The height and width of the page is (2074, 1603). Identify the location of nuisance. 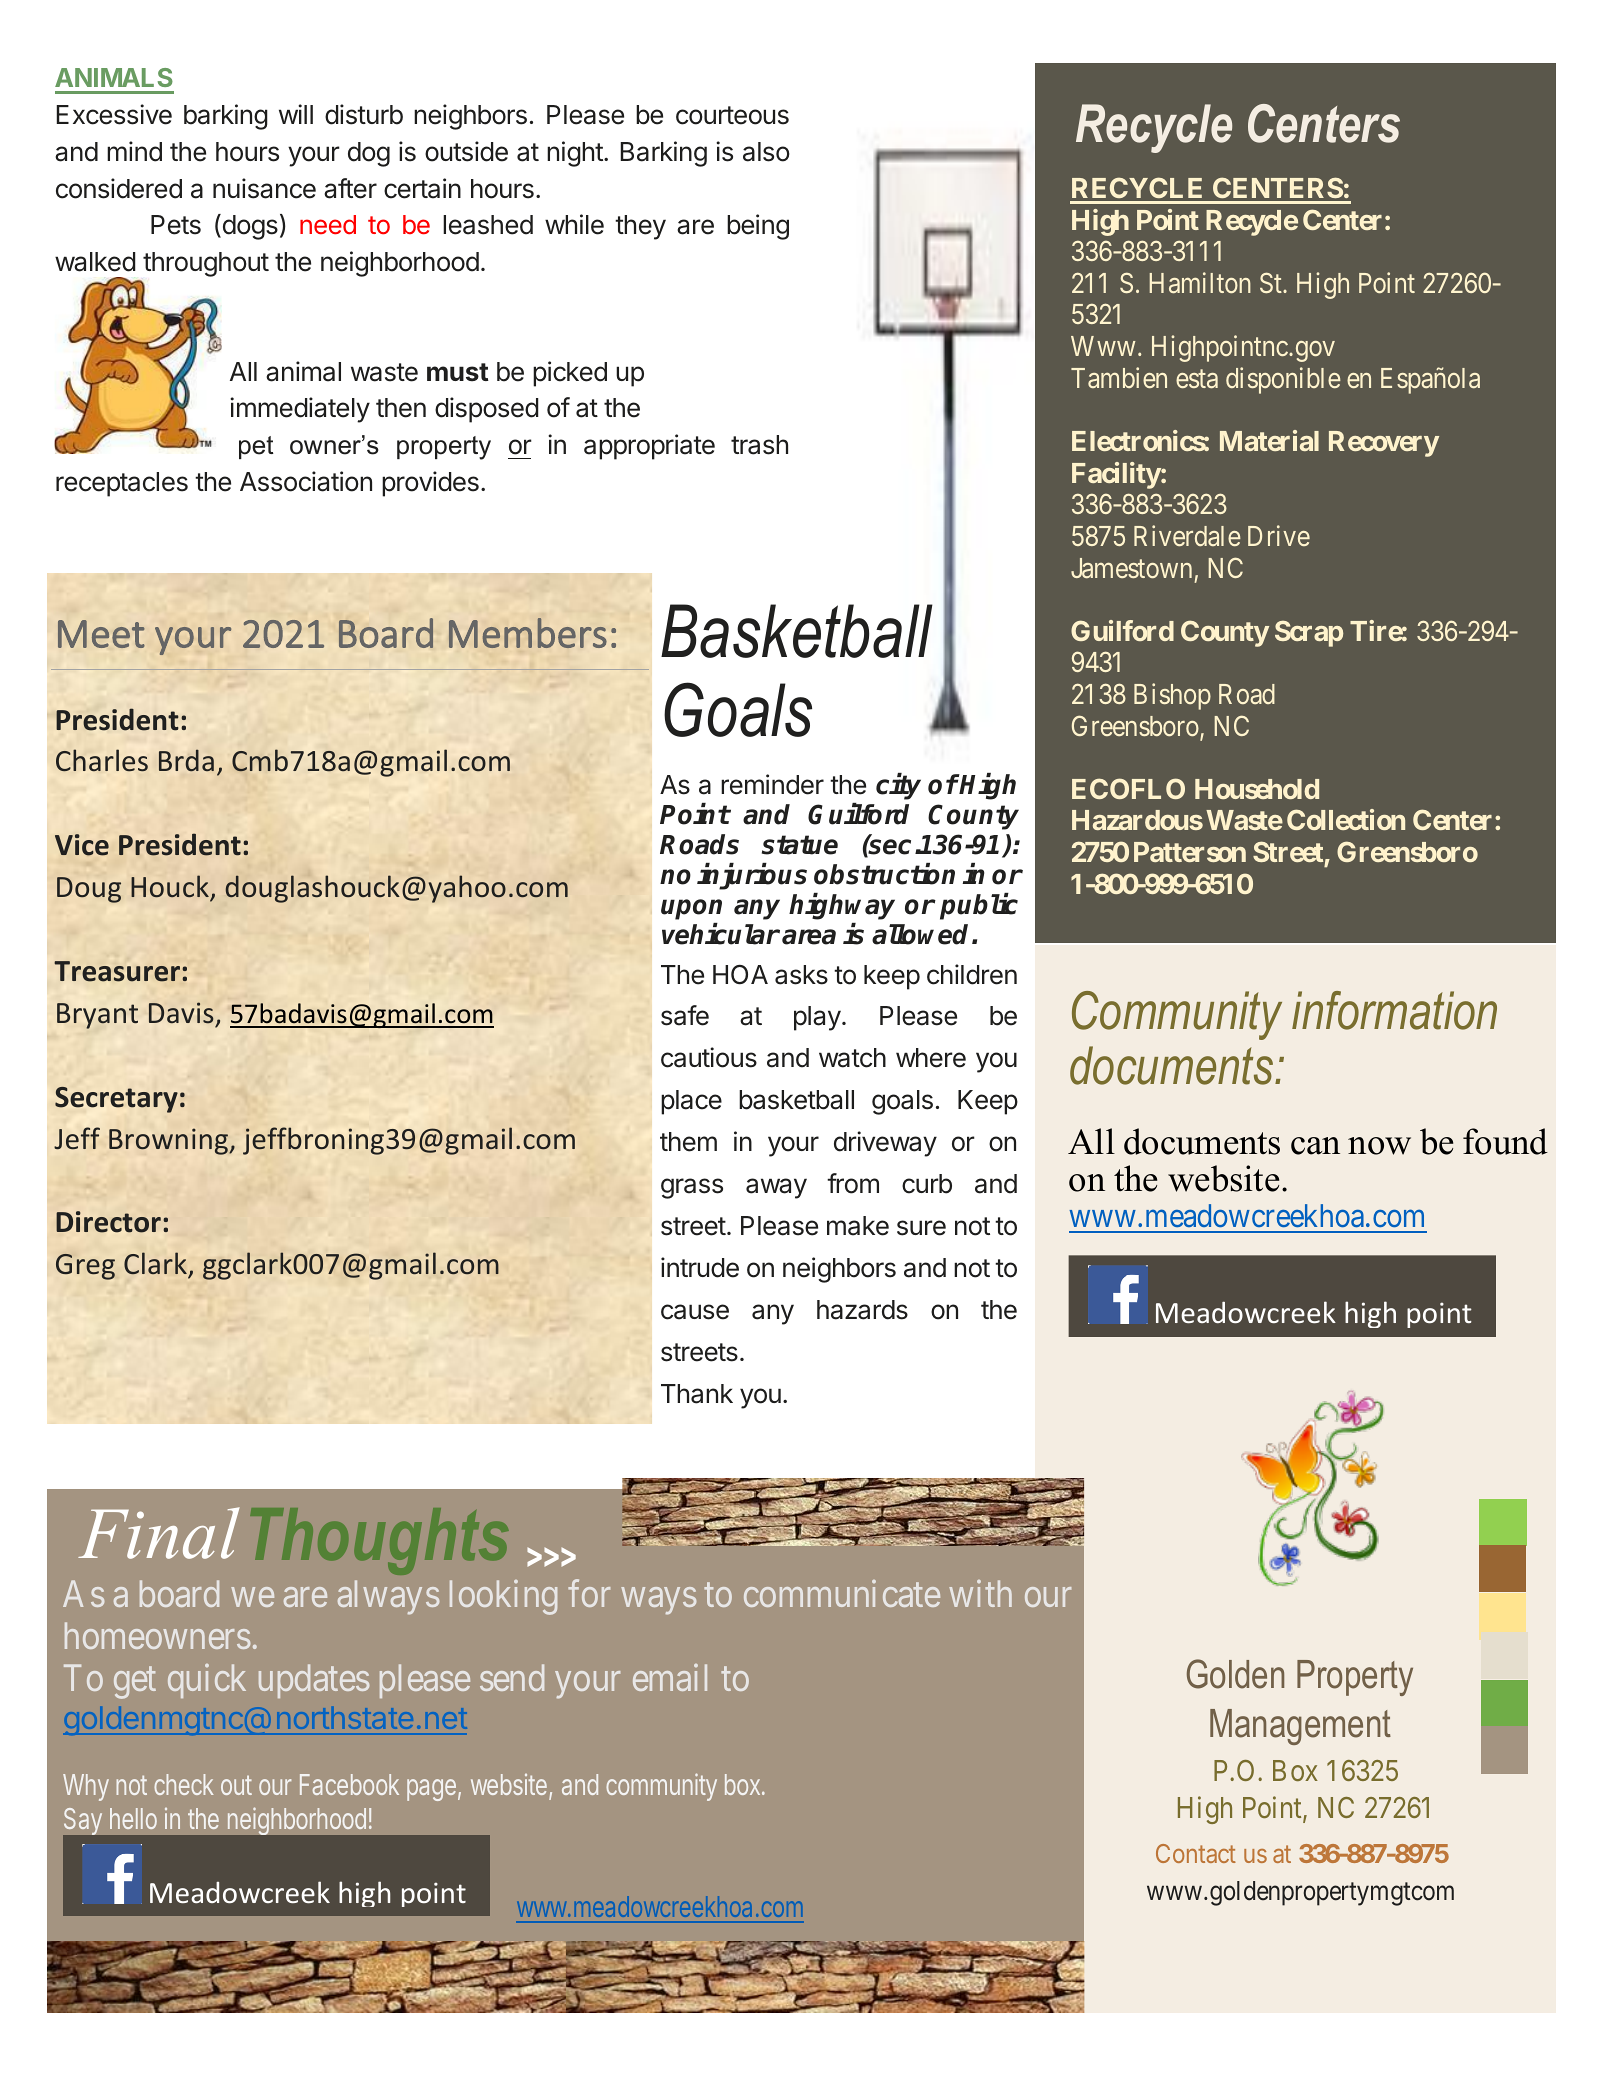
(264, 188).
